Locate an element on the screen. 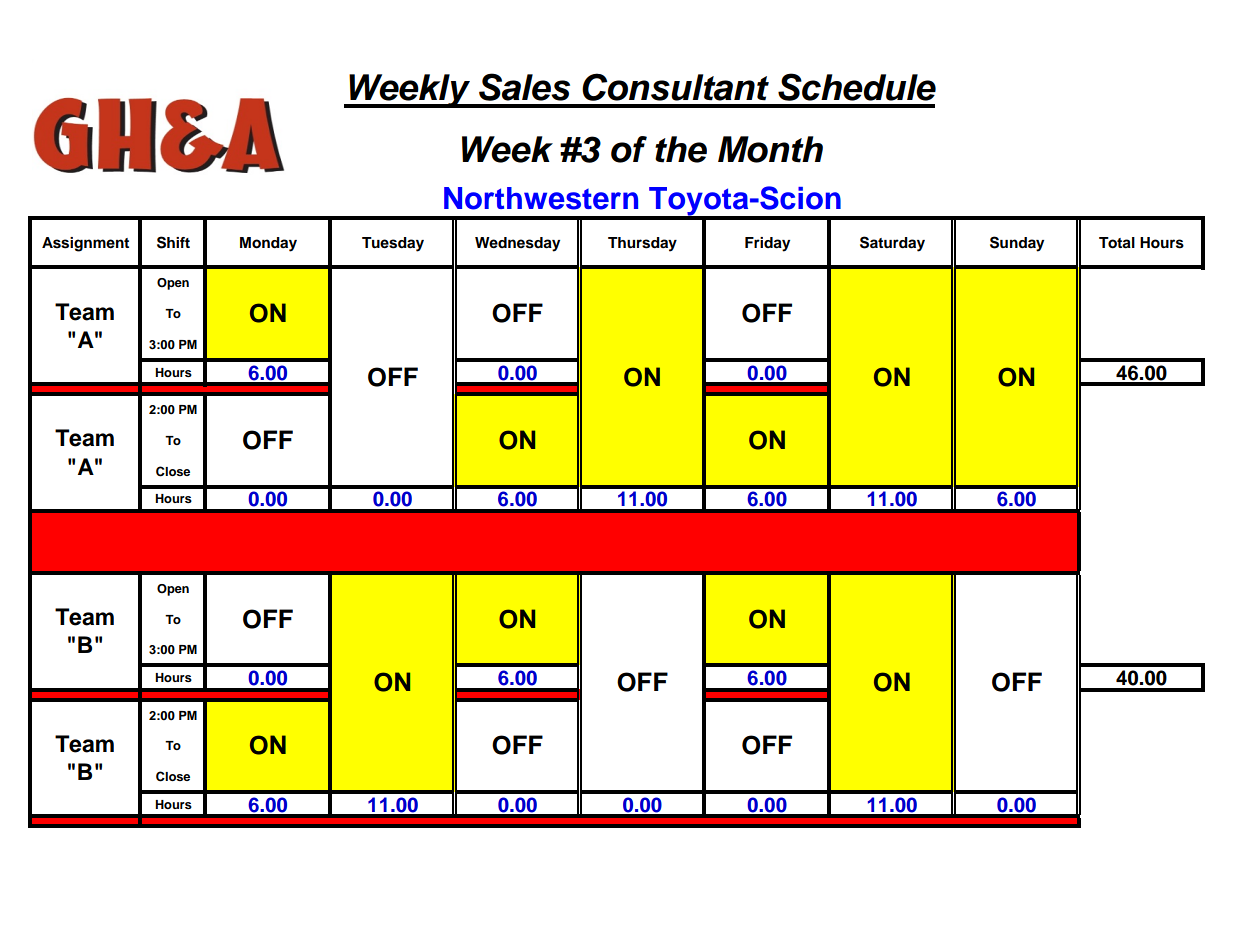  Friday is located at coordinates (767, 244).
